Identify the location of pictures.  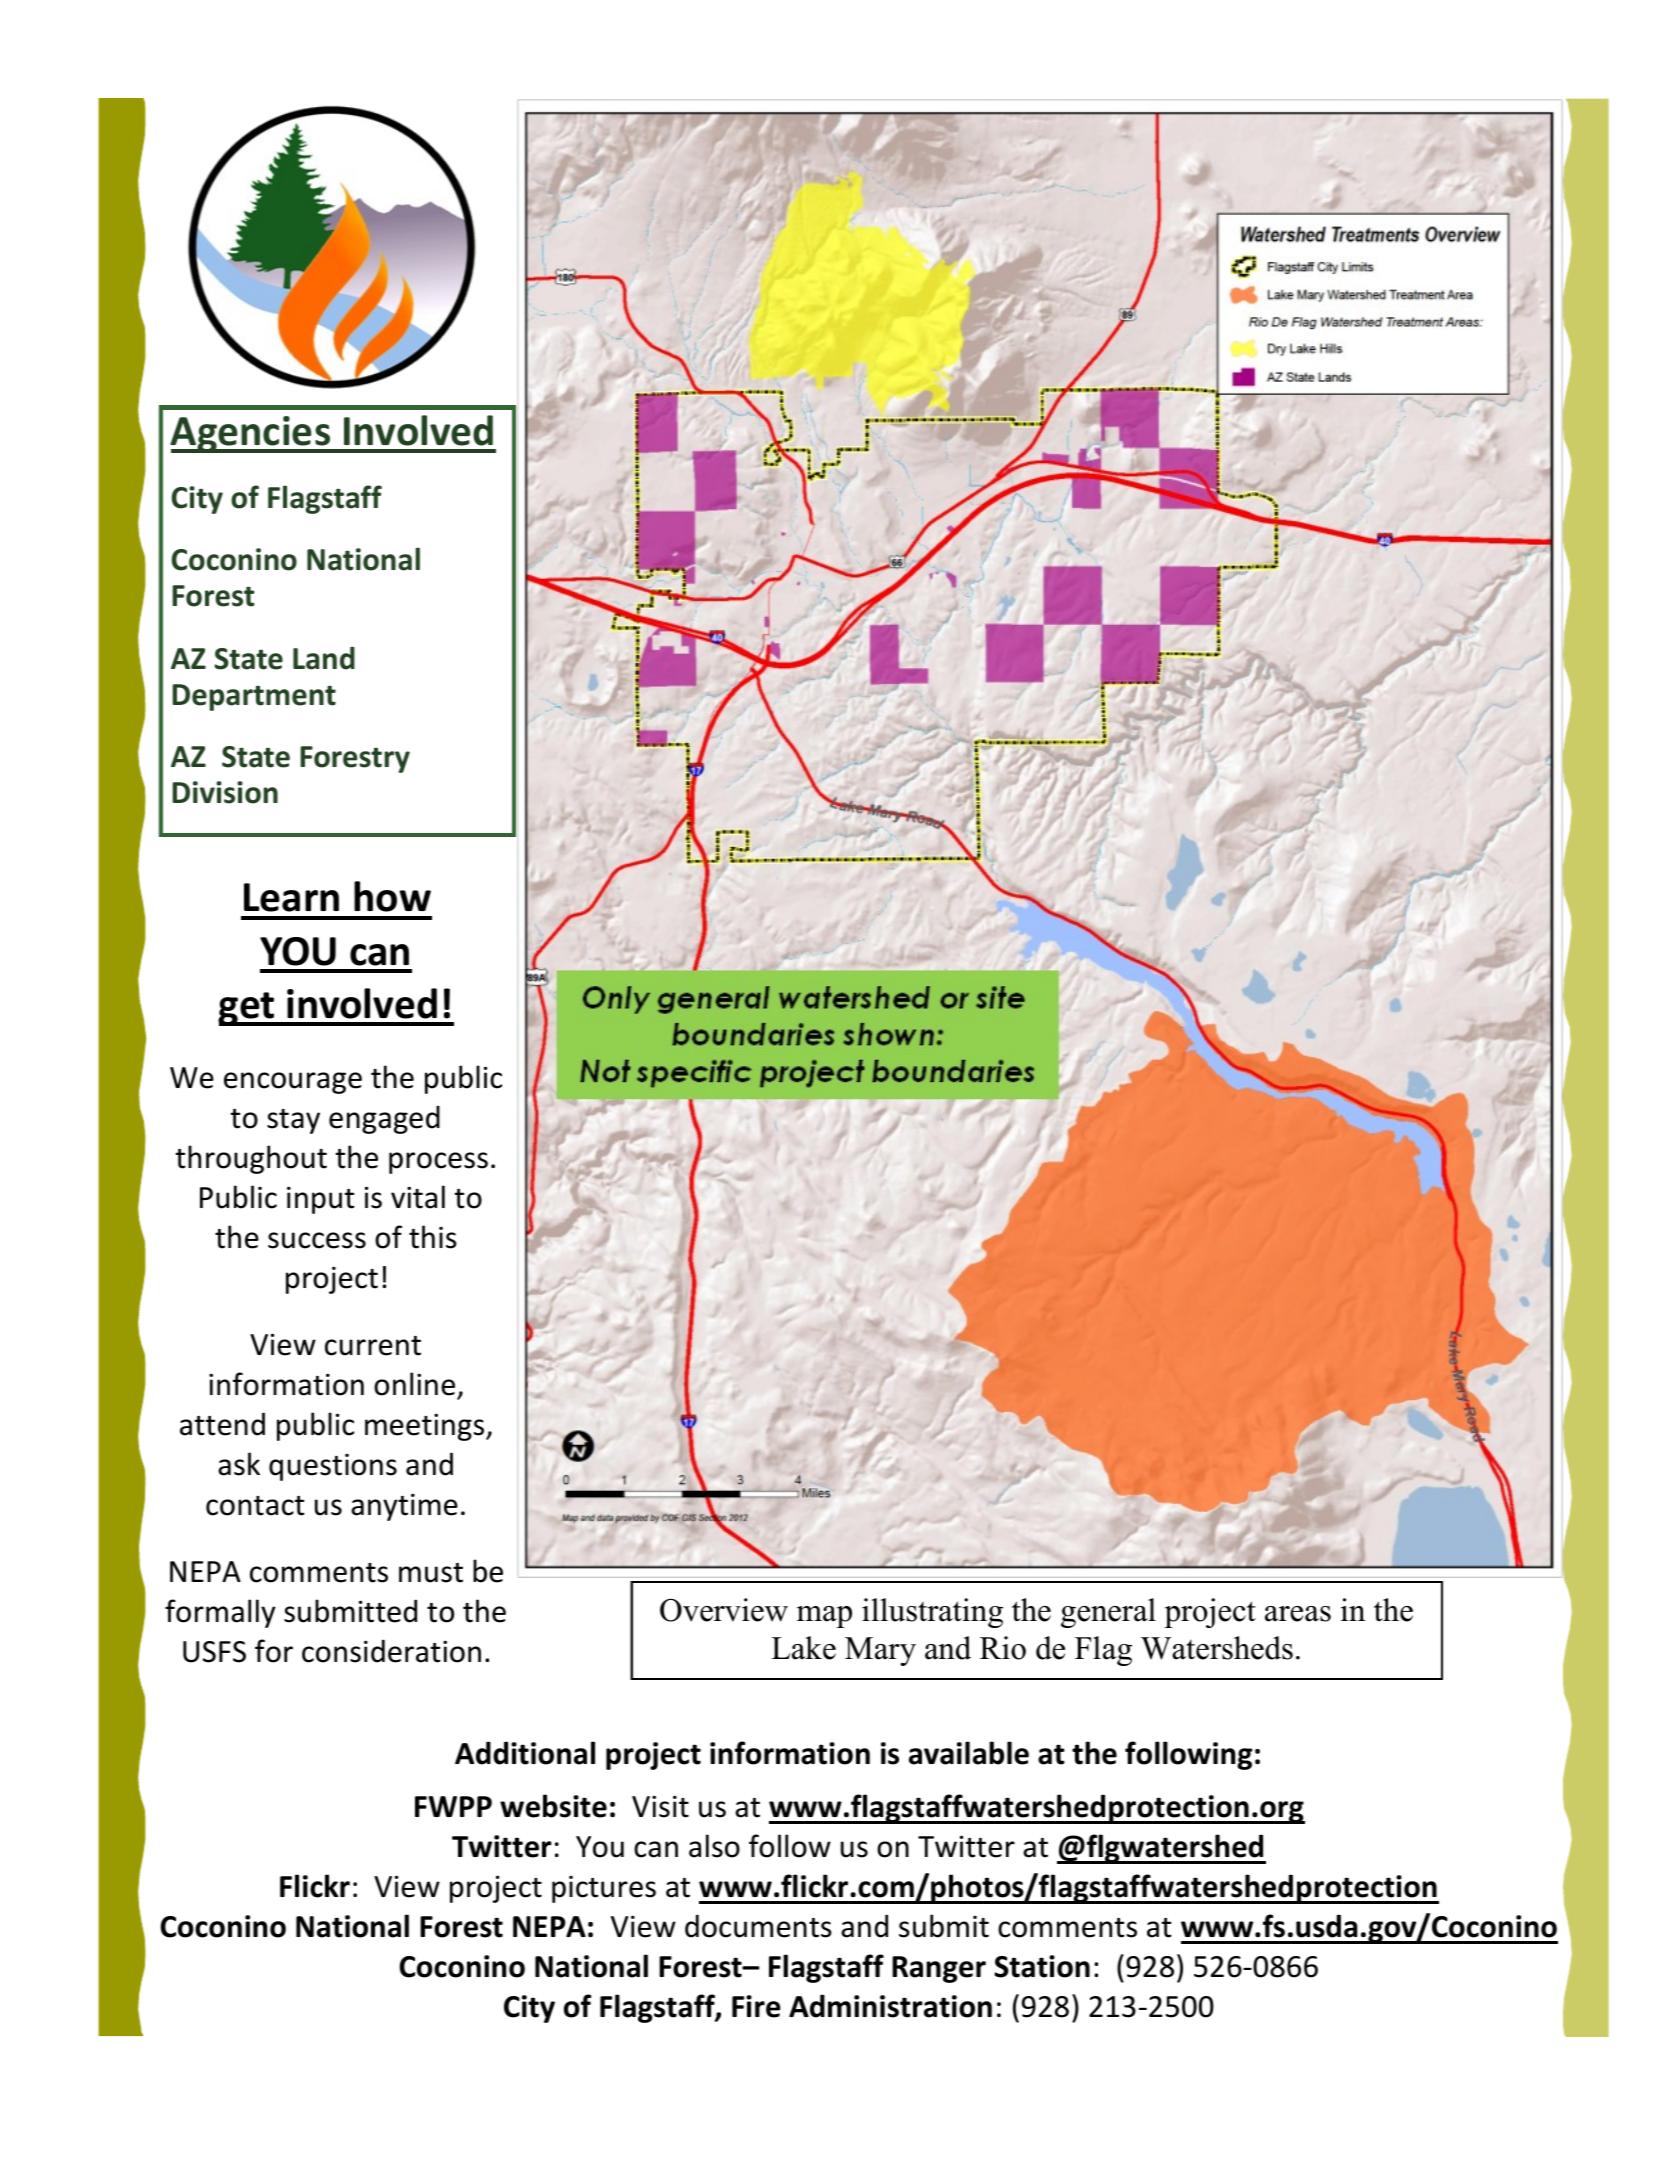
(604, 1889).
